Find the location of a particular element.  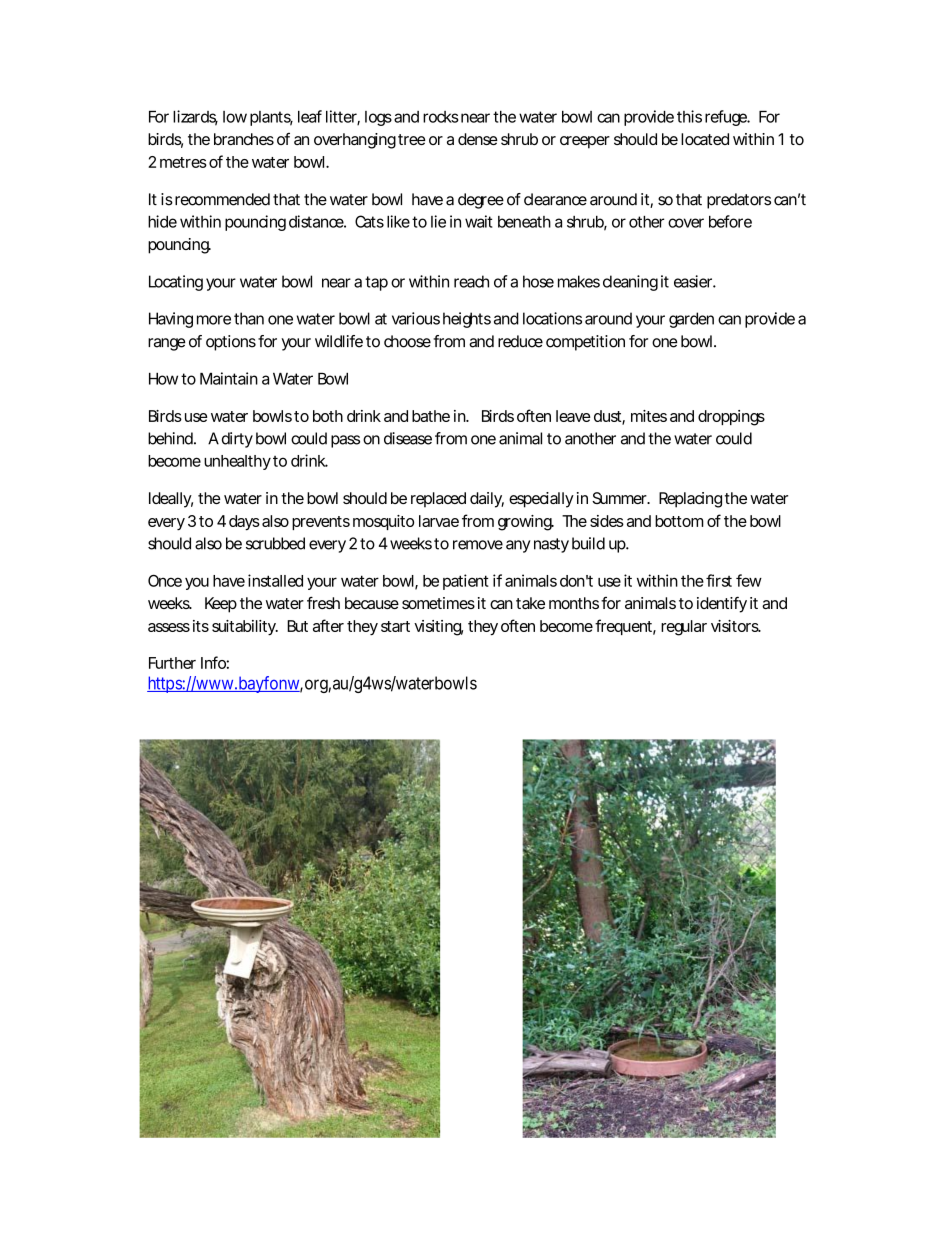

Maintain is located at coordinates (229, 378).
